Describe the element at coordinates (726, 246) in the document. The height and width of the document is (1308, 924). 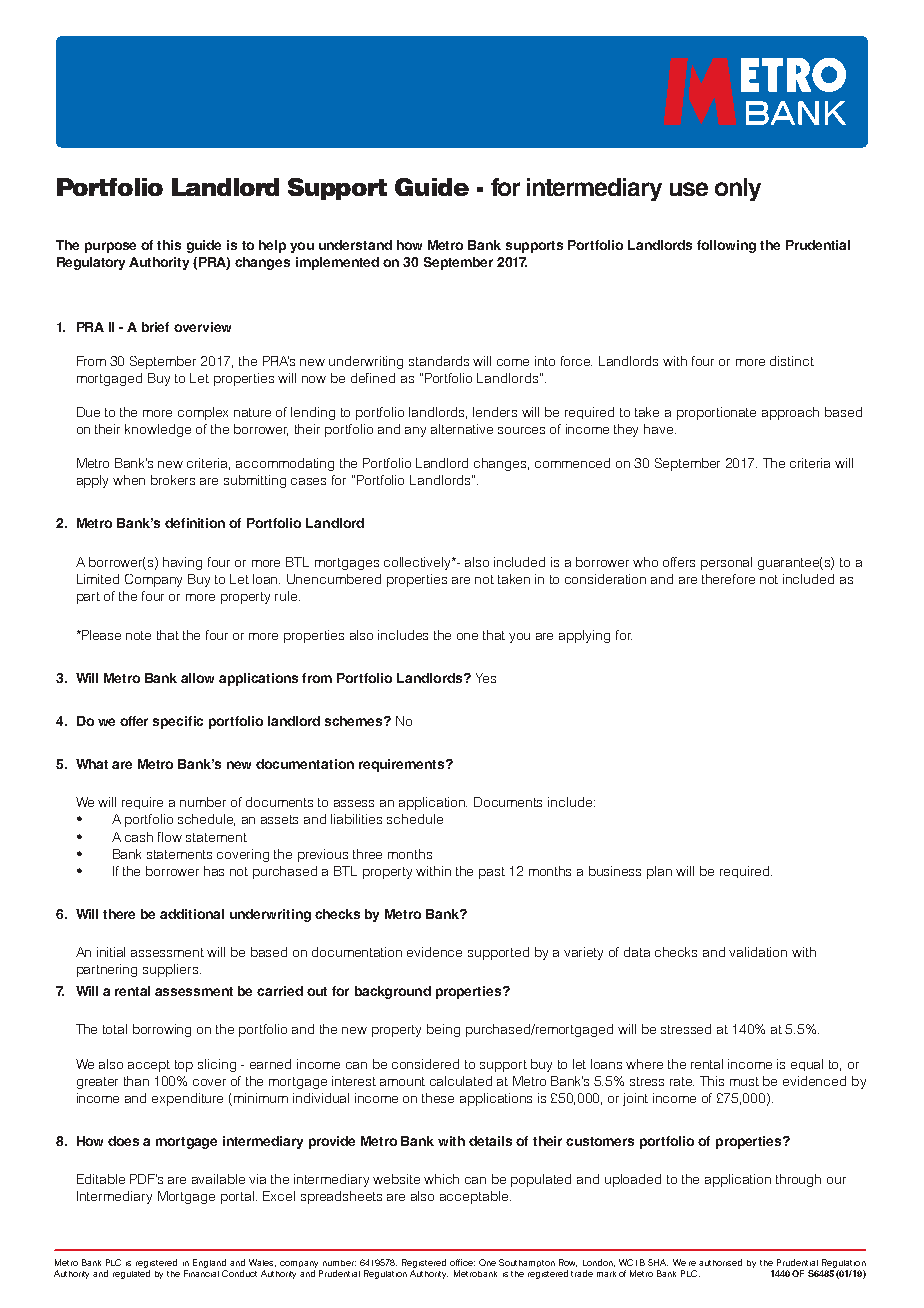
I see `following` at that location.
